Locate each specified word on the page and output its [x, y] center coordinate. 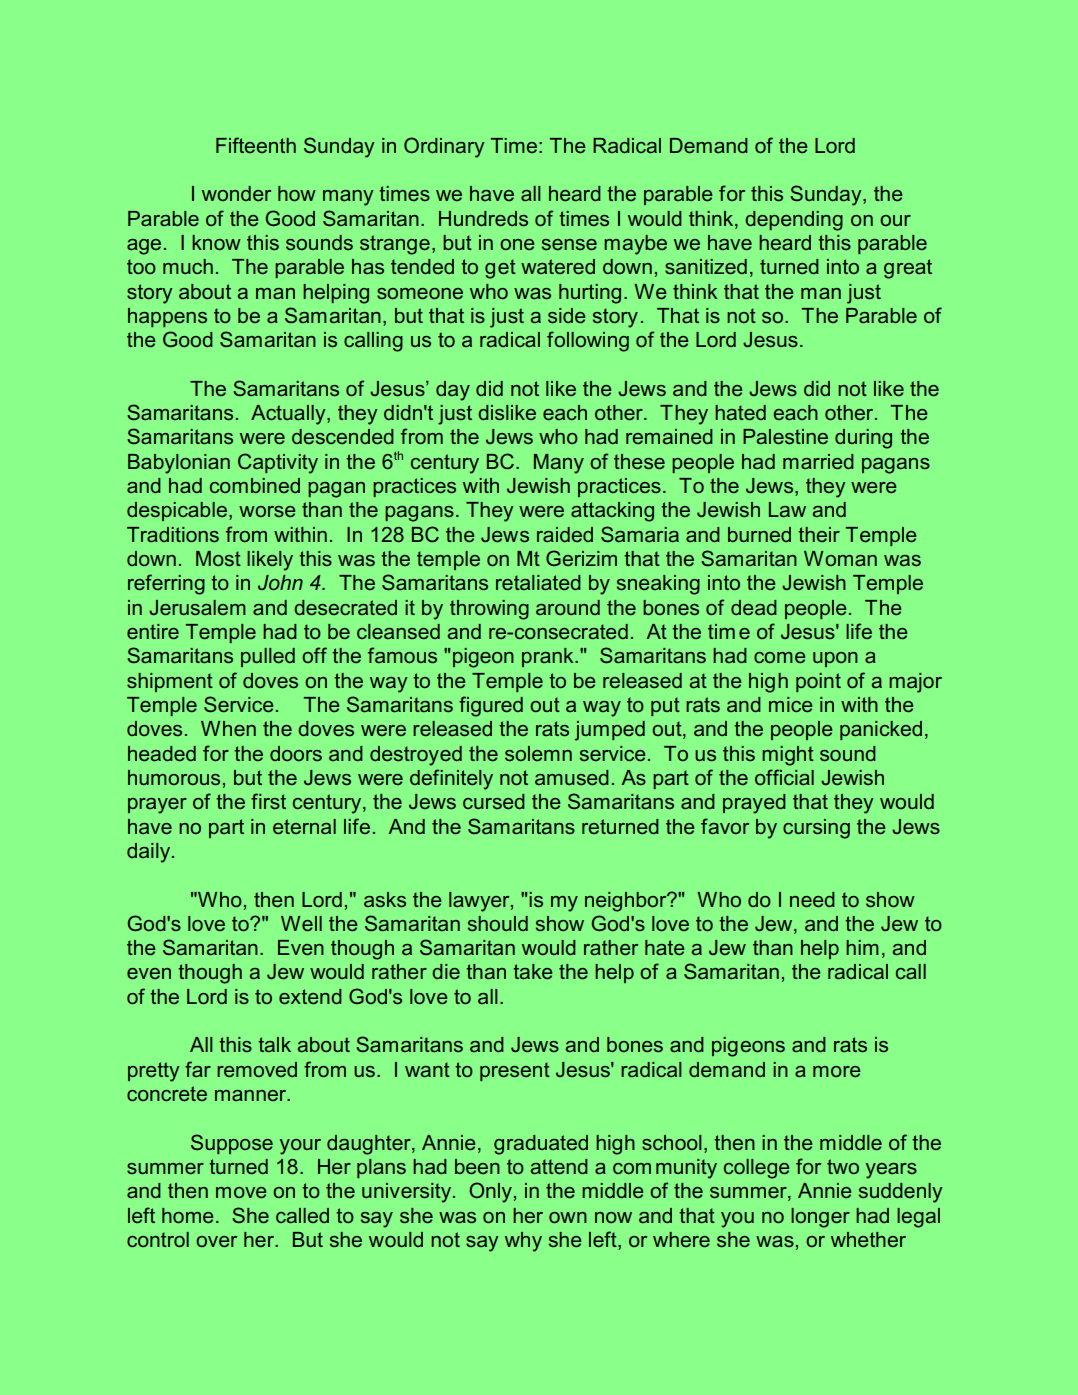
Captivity [278, 463]
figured [491, 706]
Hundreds [483, 218]
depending [794, 221]
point [818, 682]
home [187, 1215]
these [639, 461]
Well [301, 923]
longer [820, 1218]
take [532, 971]
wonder [236, 193]
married [818, 461]
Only [490, 1192]
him [862, 947]
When [228, 728]
